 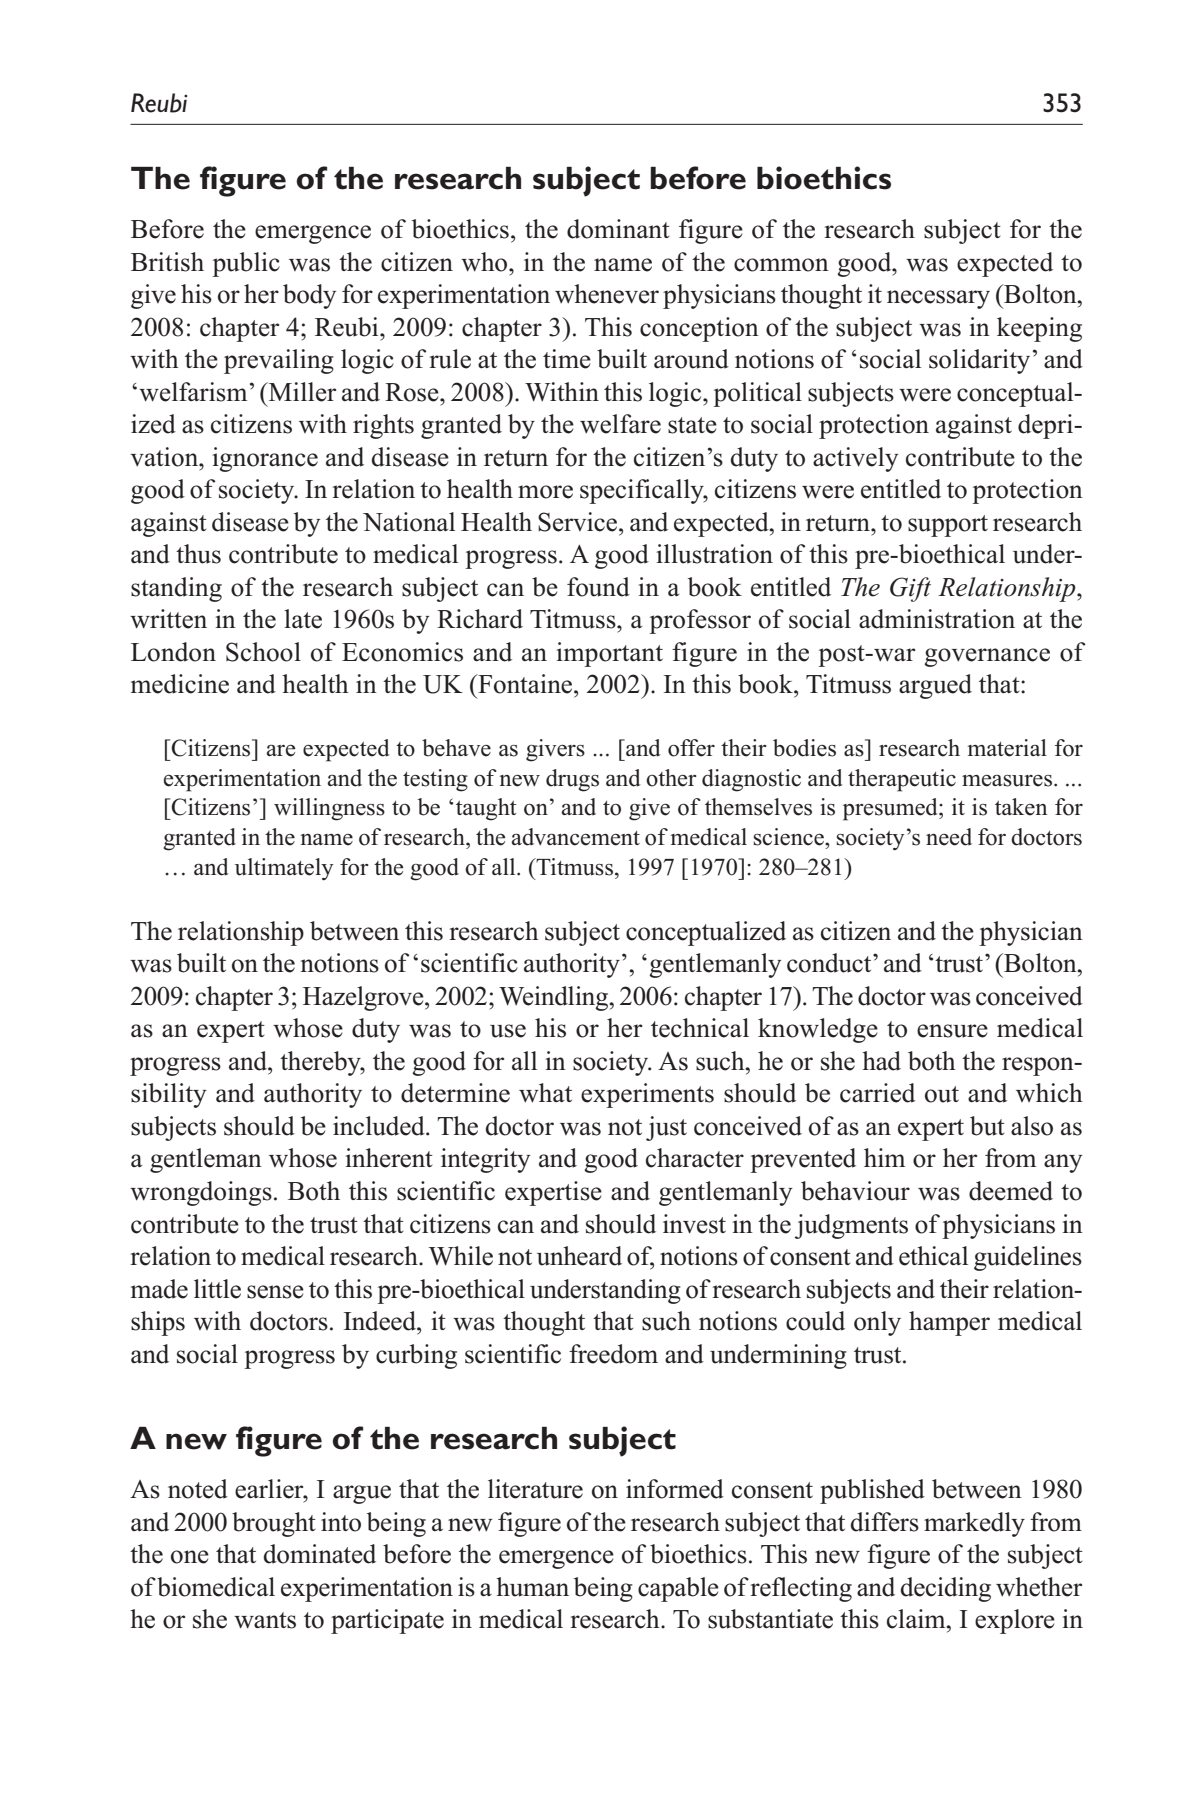 I want to click on necessary, so click(x=938, y=299).
